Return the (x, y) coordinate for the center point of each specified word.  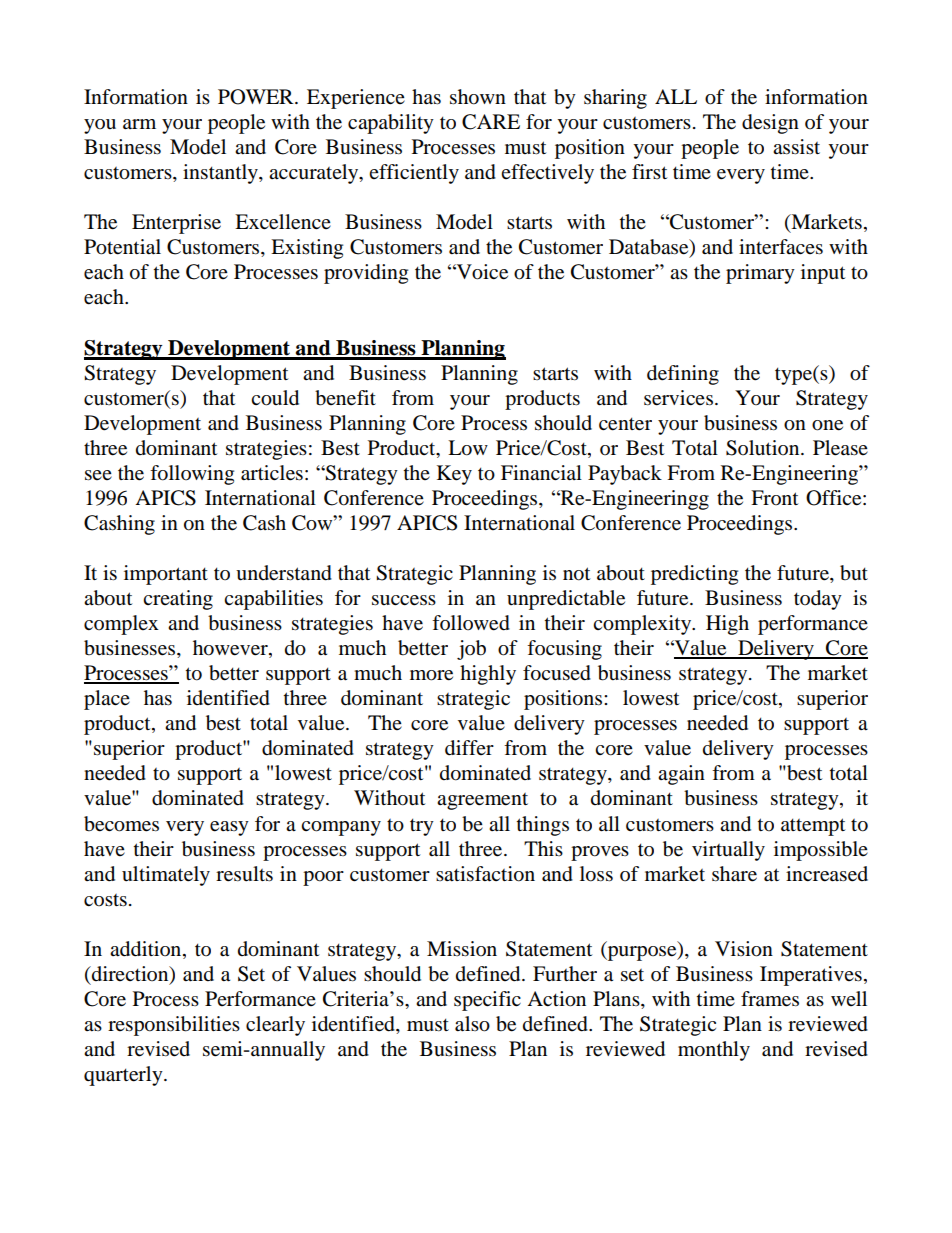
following (192, 475)
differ (469, 748)
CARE (491, 122)
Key (454, 475)
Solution (764, 448)
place (107, 700)
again (681, 775)
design (770, 124)
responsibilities (174, 1026)
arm (139, 124)
